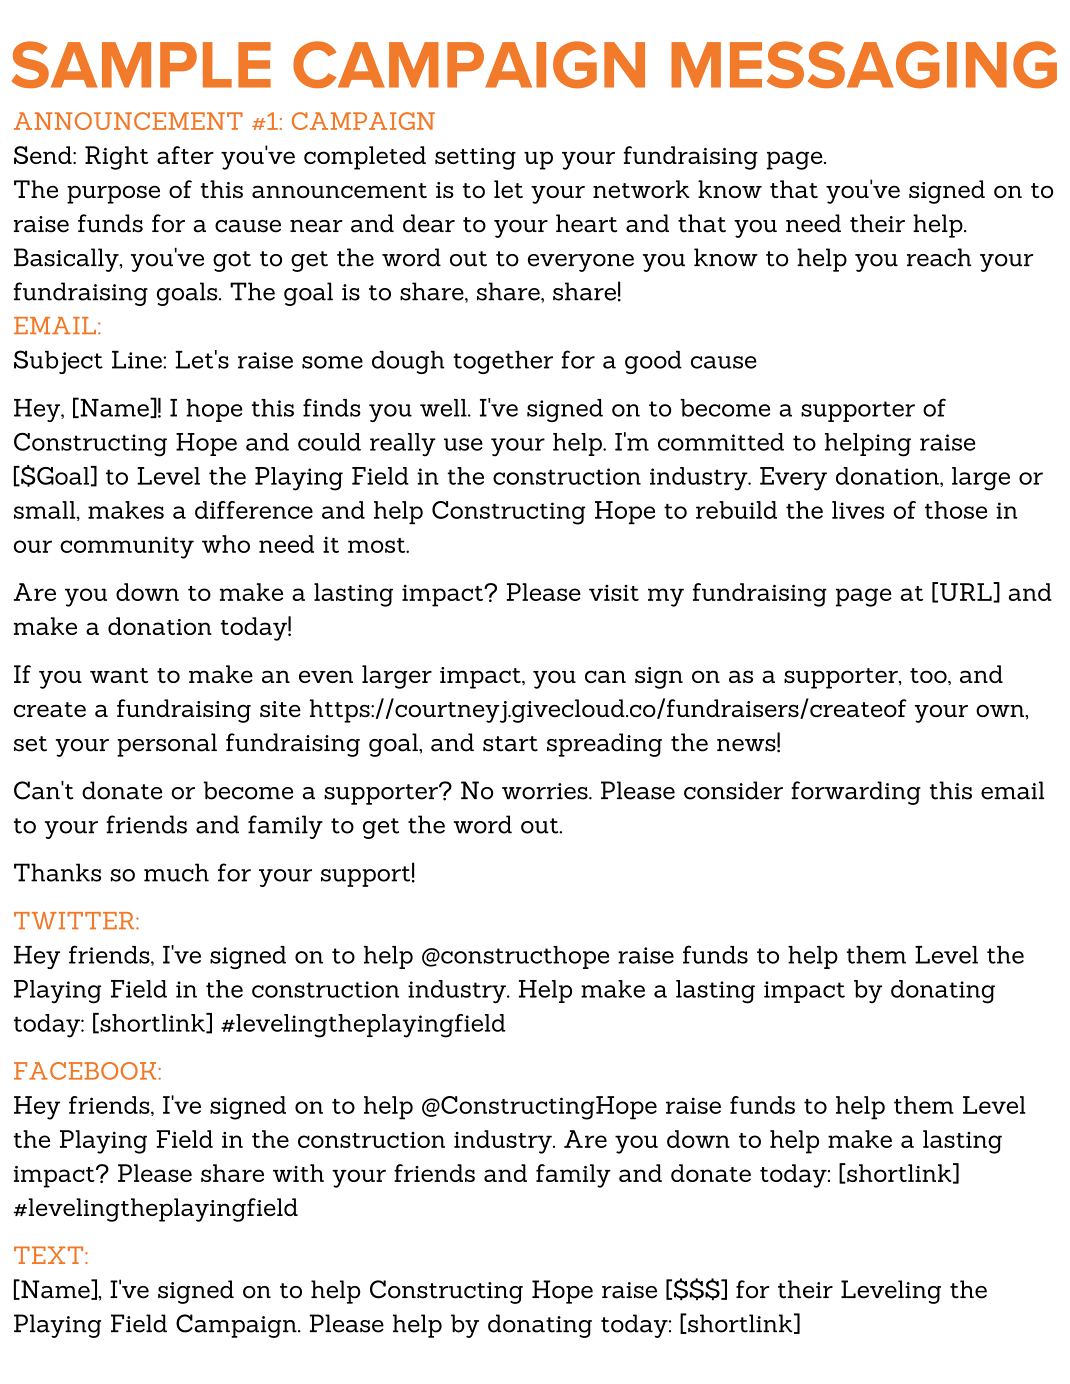  I want to click on consider, so click(733, 790).
